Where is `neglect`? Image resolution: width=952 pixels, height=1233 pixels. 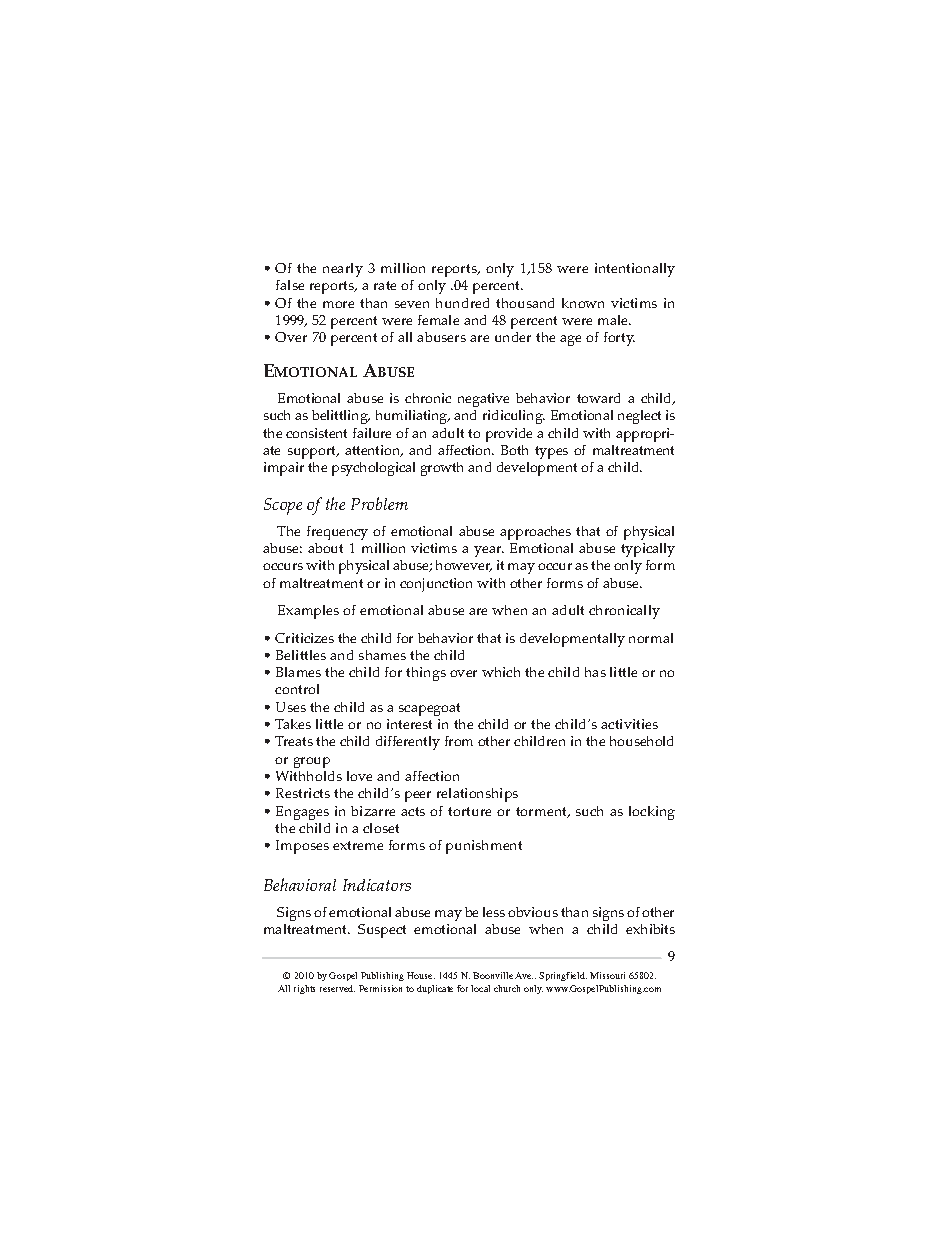 neglect is located at coordinates (639, 417).
